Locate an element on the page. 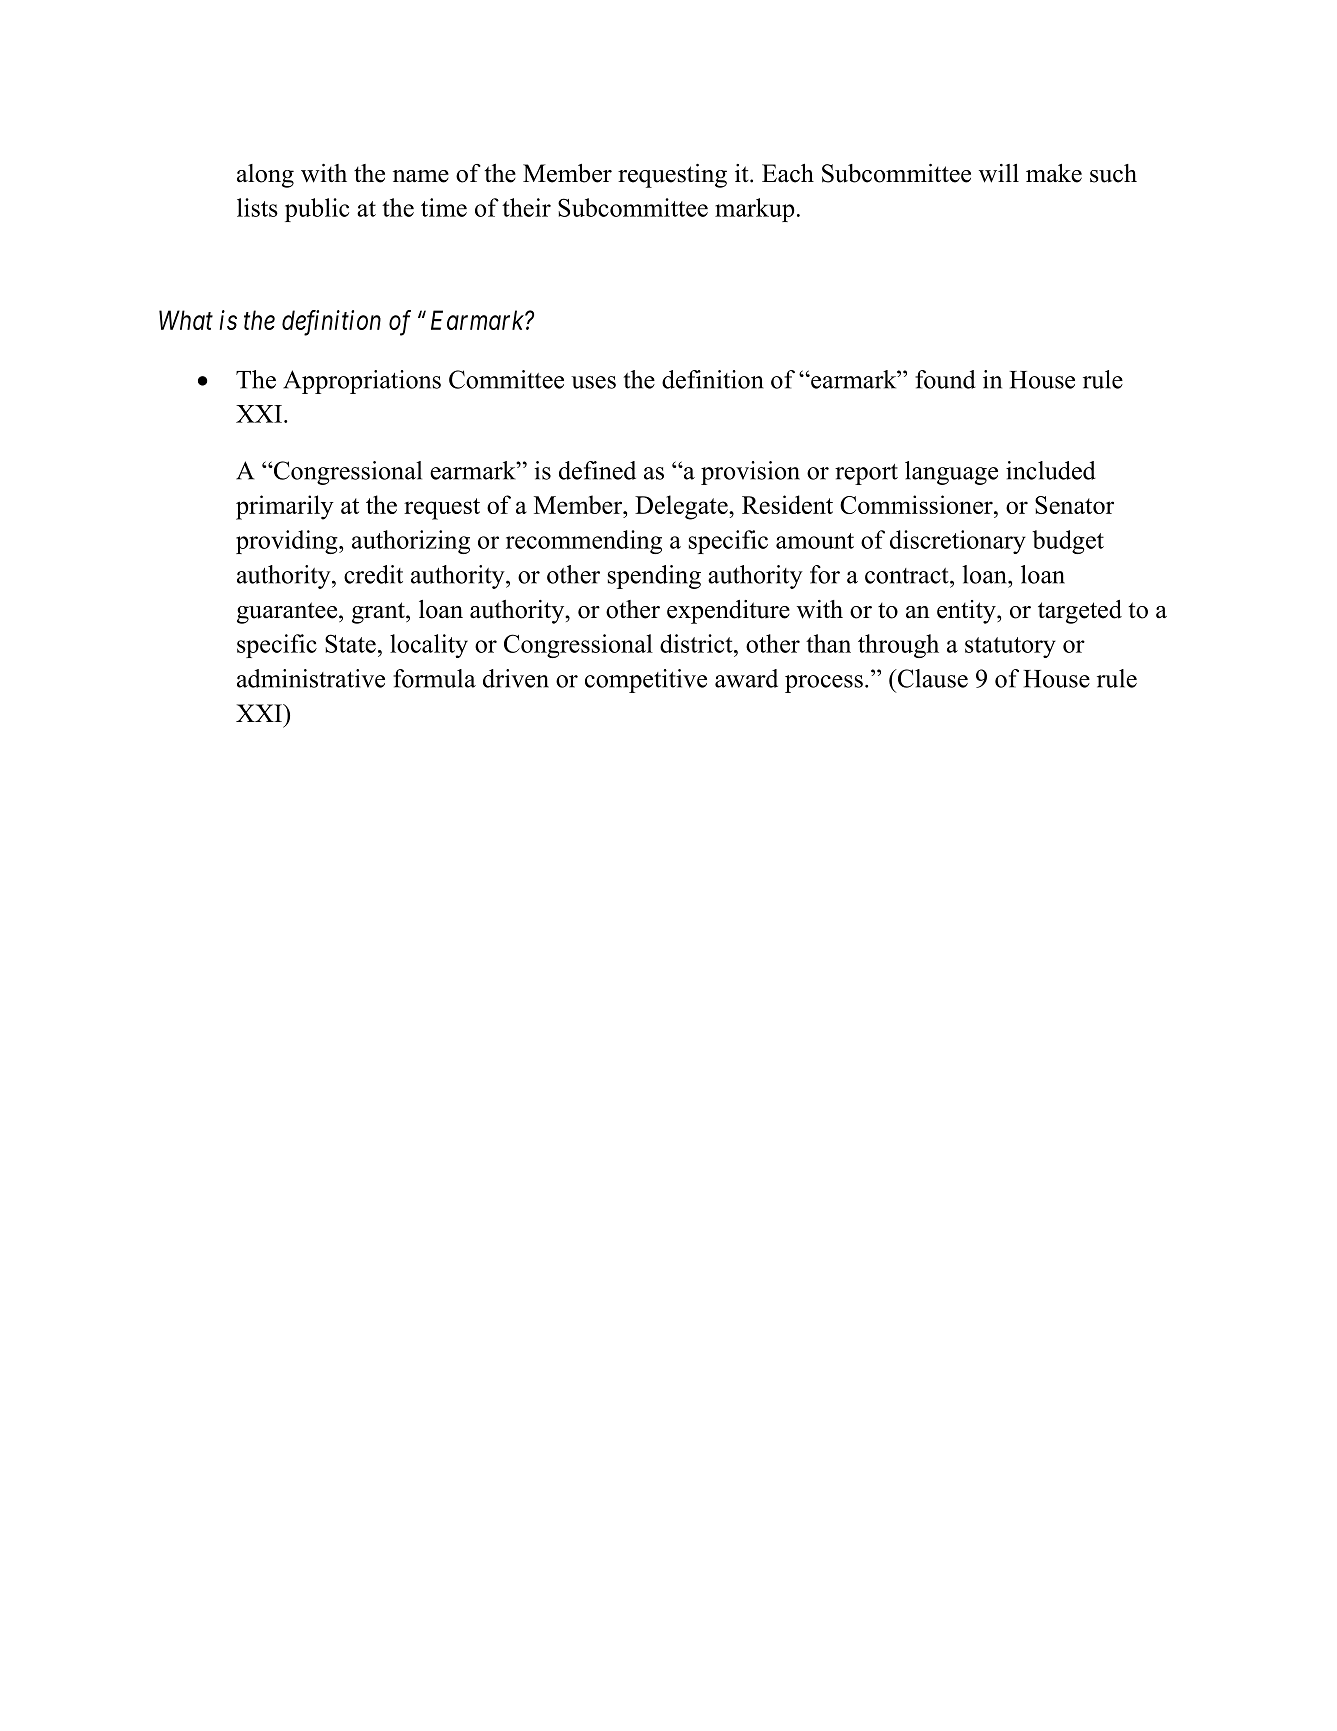  included is located at coordinates (1051, 470).
